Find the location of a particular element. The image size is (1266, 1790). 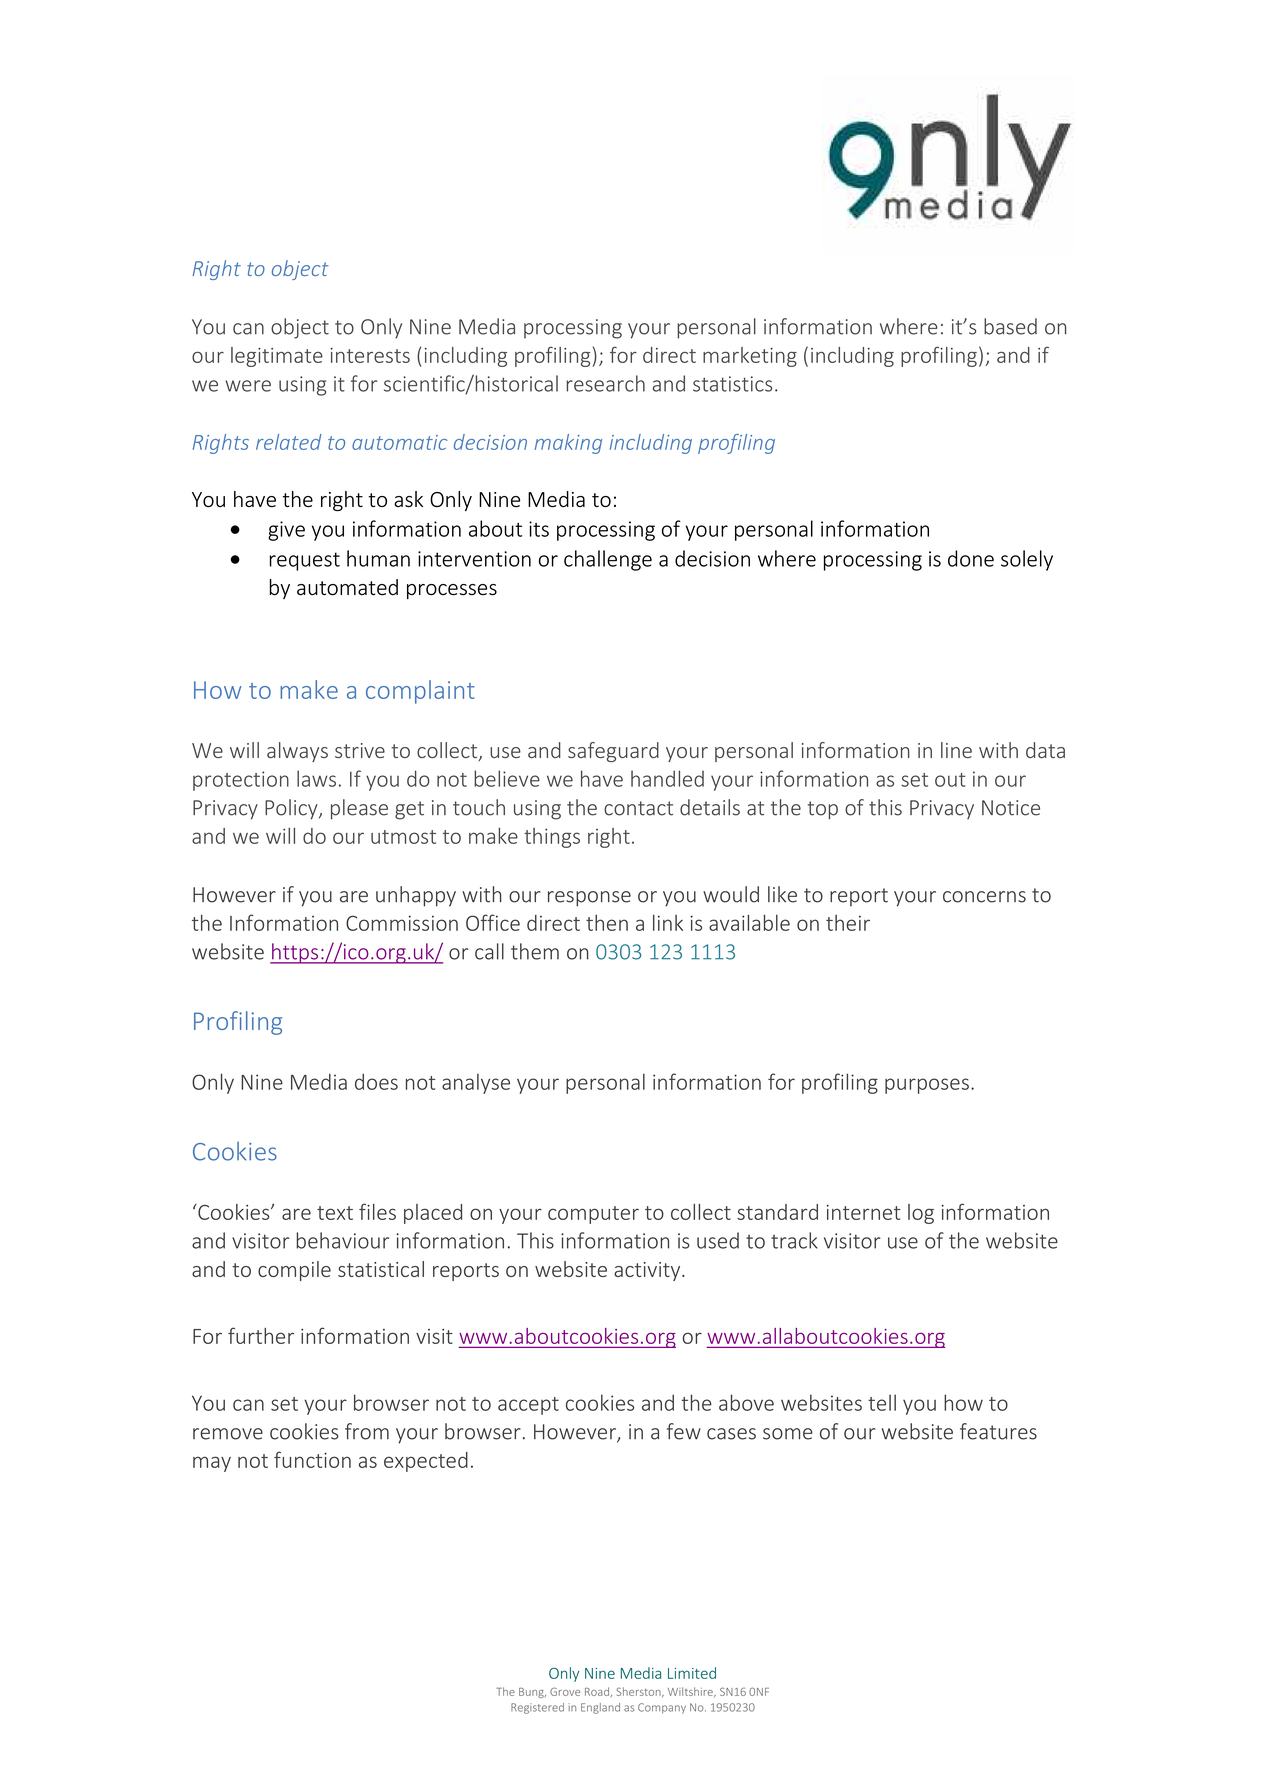

based is located at coordinates (1010, 326).
